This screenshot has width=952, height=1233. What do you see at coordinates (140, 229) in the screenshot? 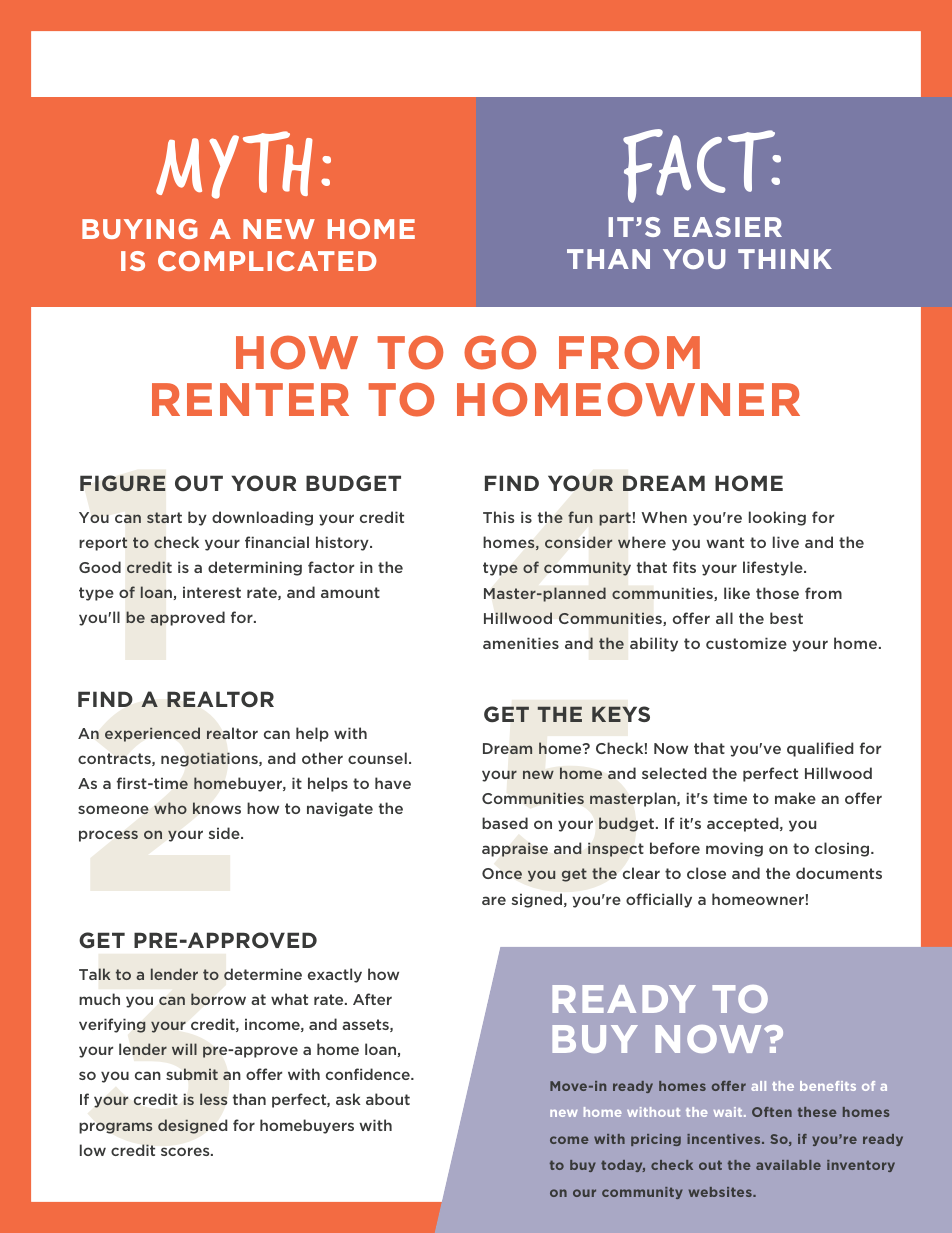
I see `BUYING` at bounding box center [140, 229].
